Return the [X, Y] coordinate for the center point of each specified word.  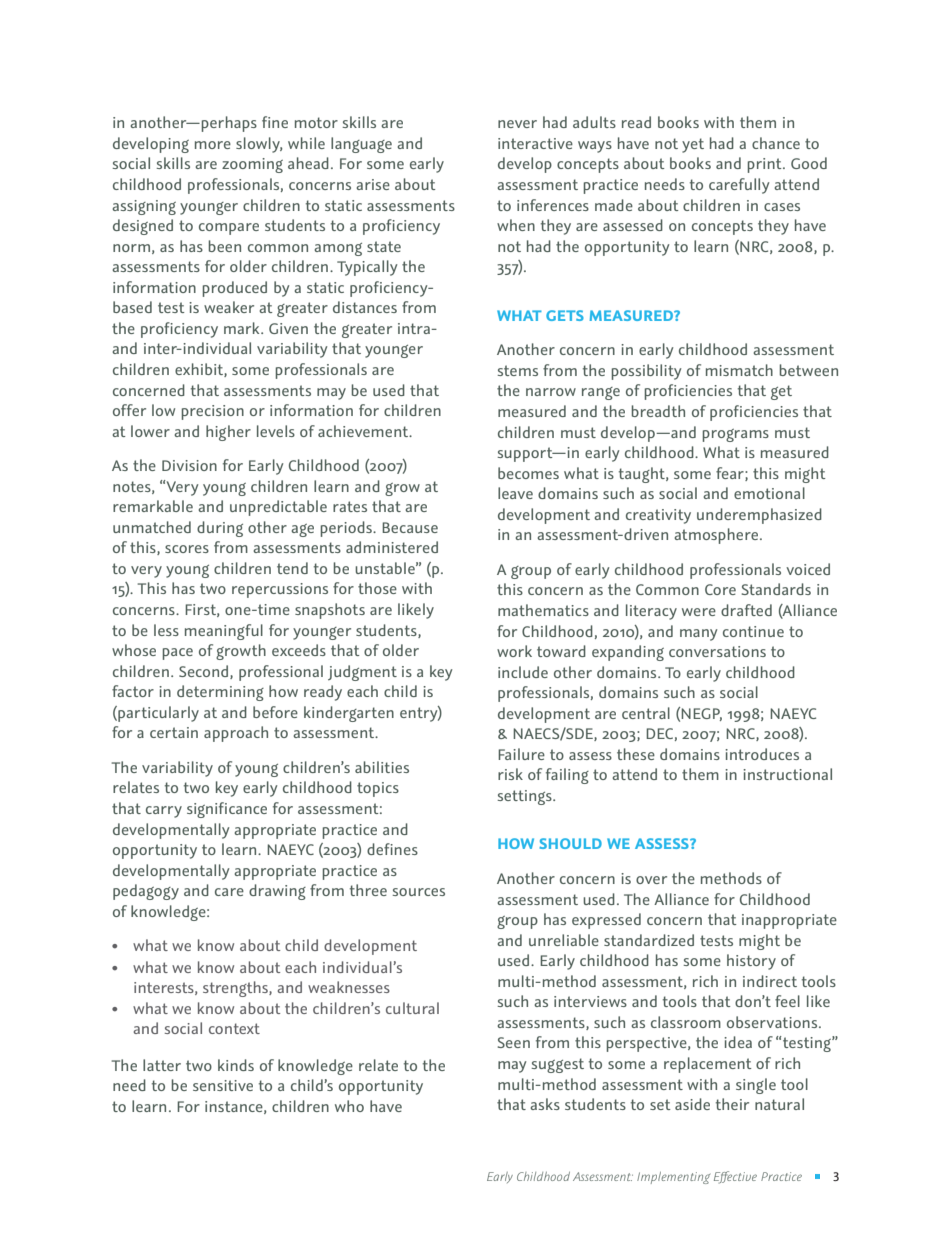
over [651, 880]
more [213, 145]
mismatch [739, 370]
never [517, 124]
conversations [717, 651]
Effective [735, 1177]
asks [545, 1104]
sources [418, 892]
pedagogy [146, 892]
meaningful [224, 632]
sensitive [223, 1085]
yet [693, 145]
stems [517, 370]
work [514, 651]
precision [212, 412]
